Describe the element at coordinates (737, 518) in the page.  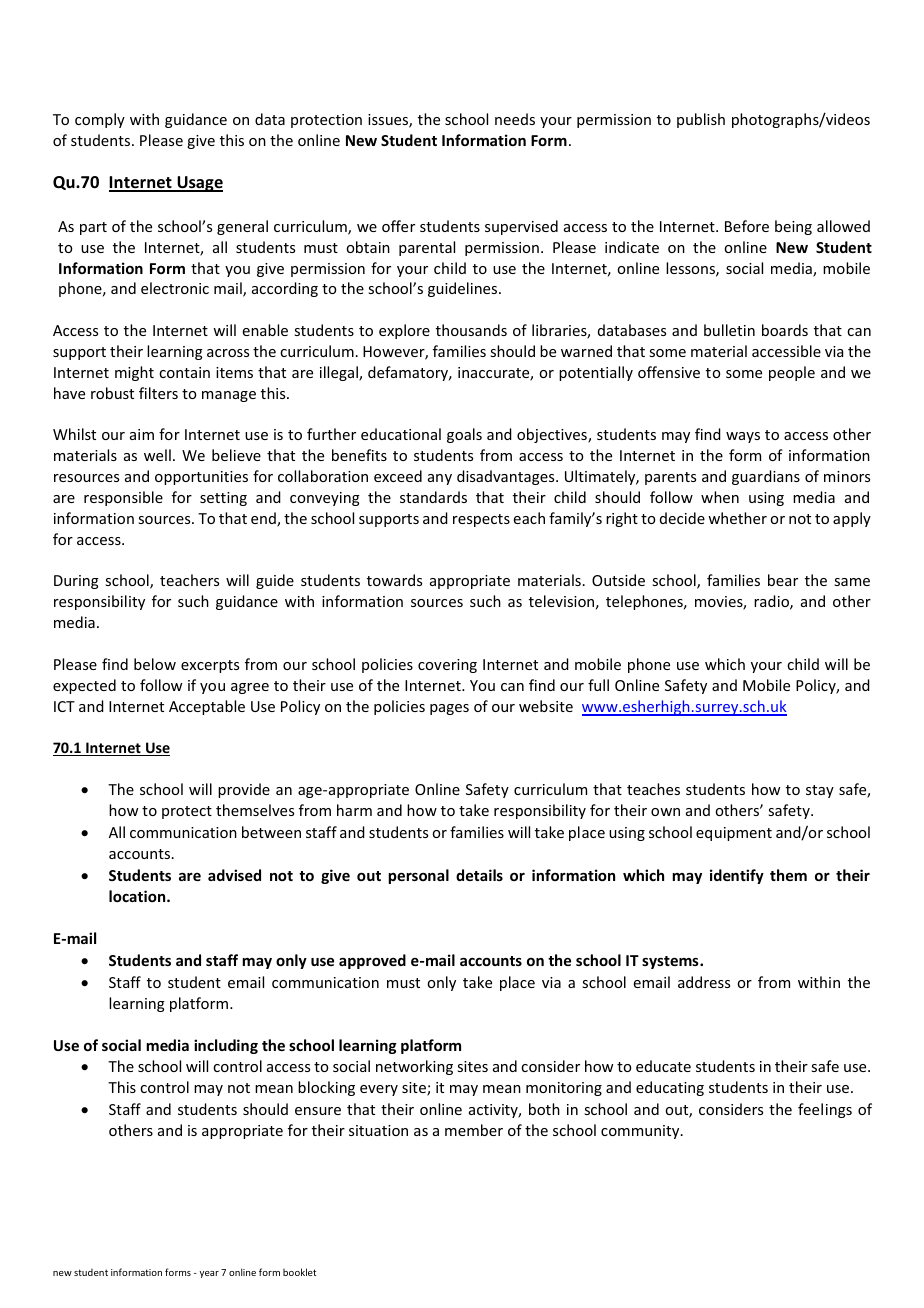
I see `whether` at that location.
